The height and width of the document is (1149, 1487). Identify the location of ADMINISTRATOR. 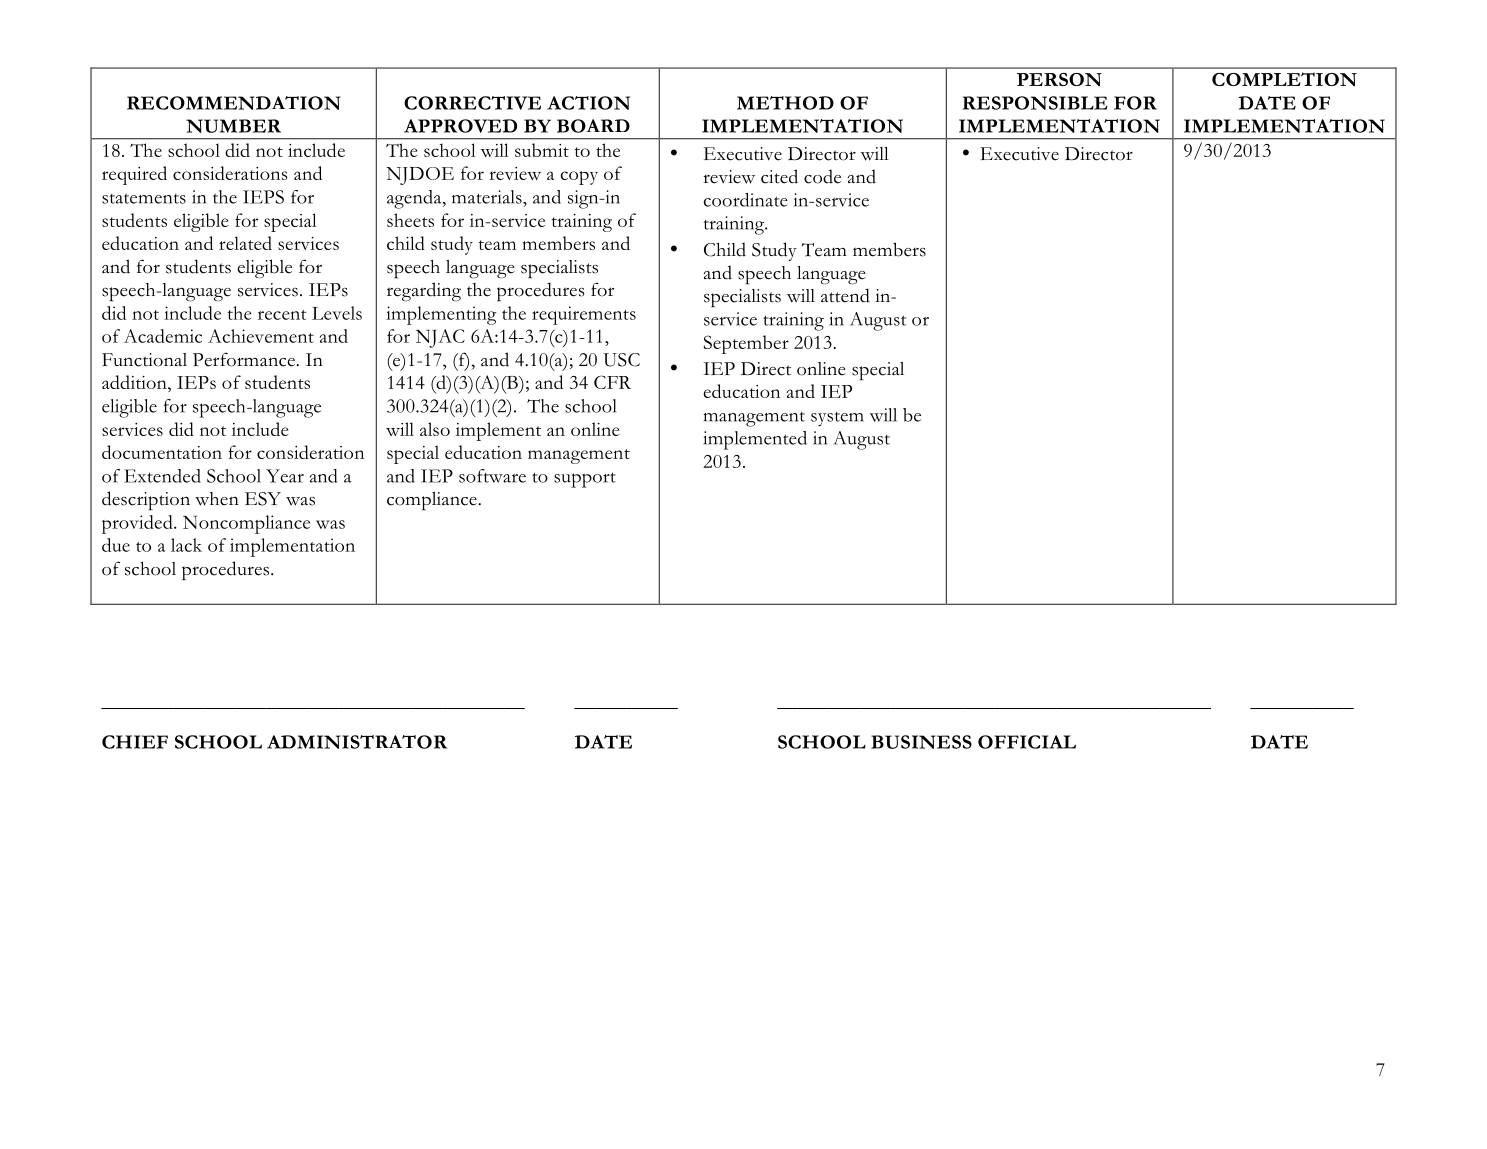
(357, 742).
